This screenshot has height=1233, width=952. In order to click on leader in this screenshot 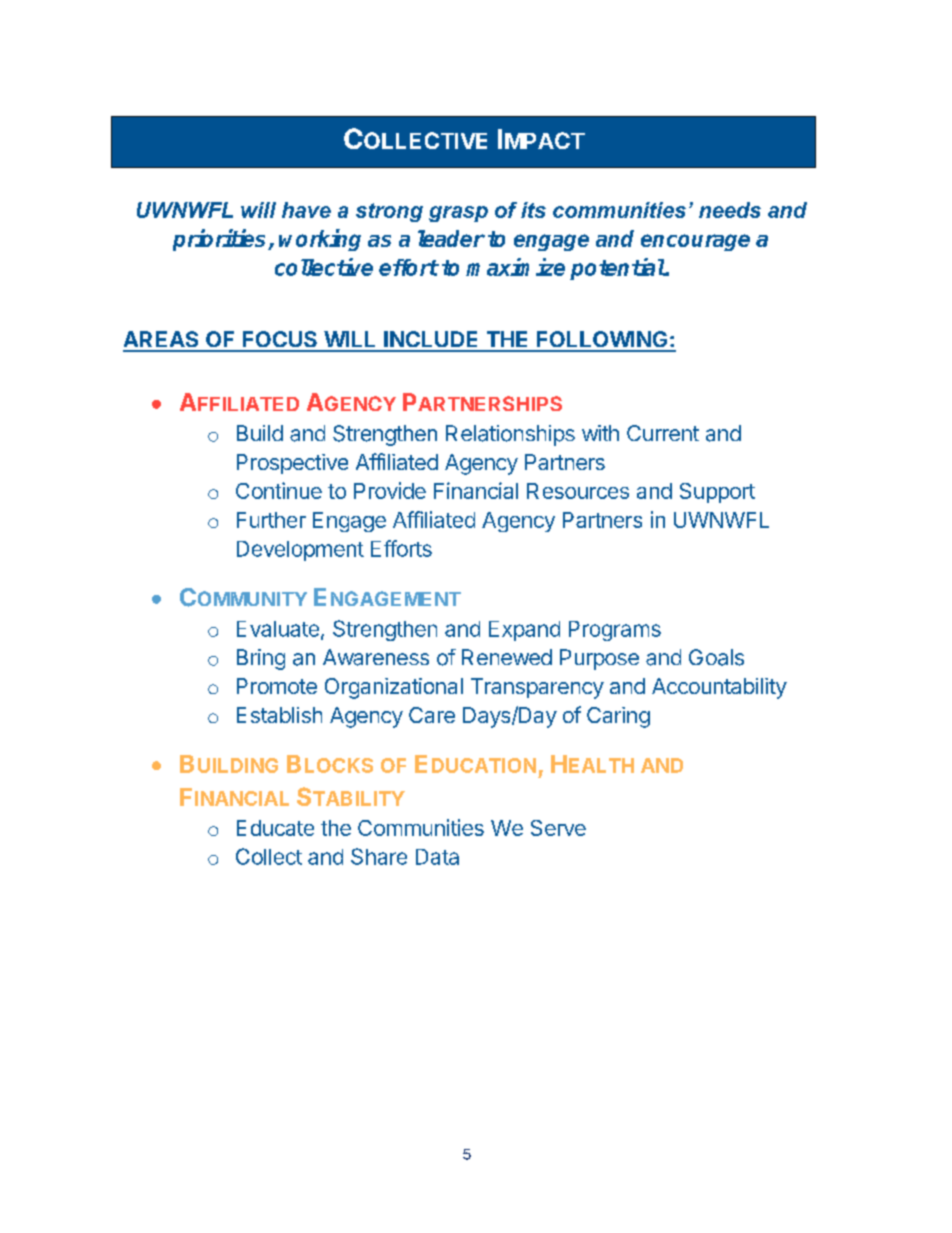, I will do `click(451, 238)`.
